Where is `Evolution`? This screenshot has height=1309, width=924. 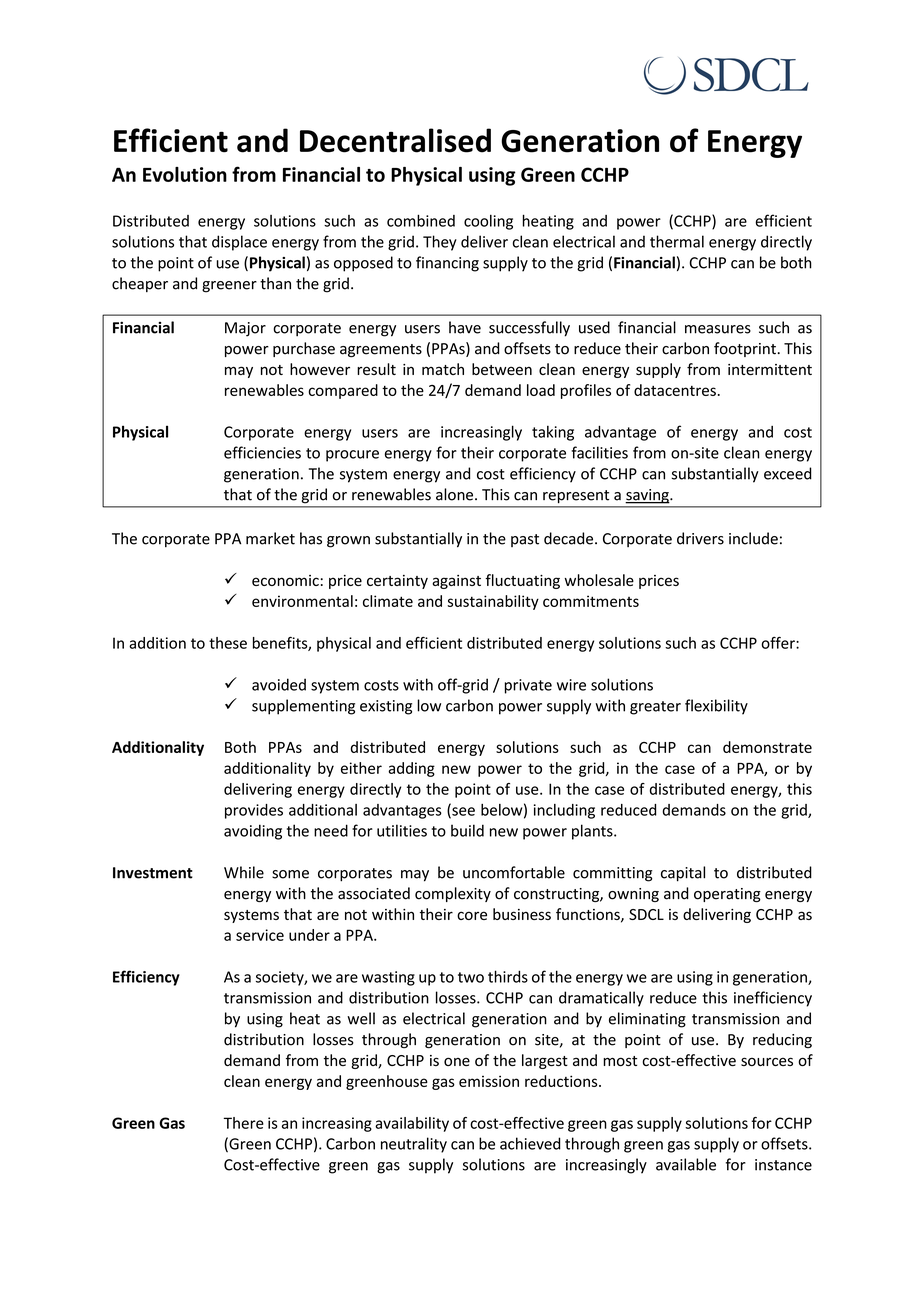
Evolution is located at coordinates (185, 174).
